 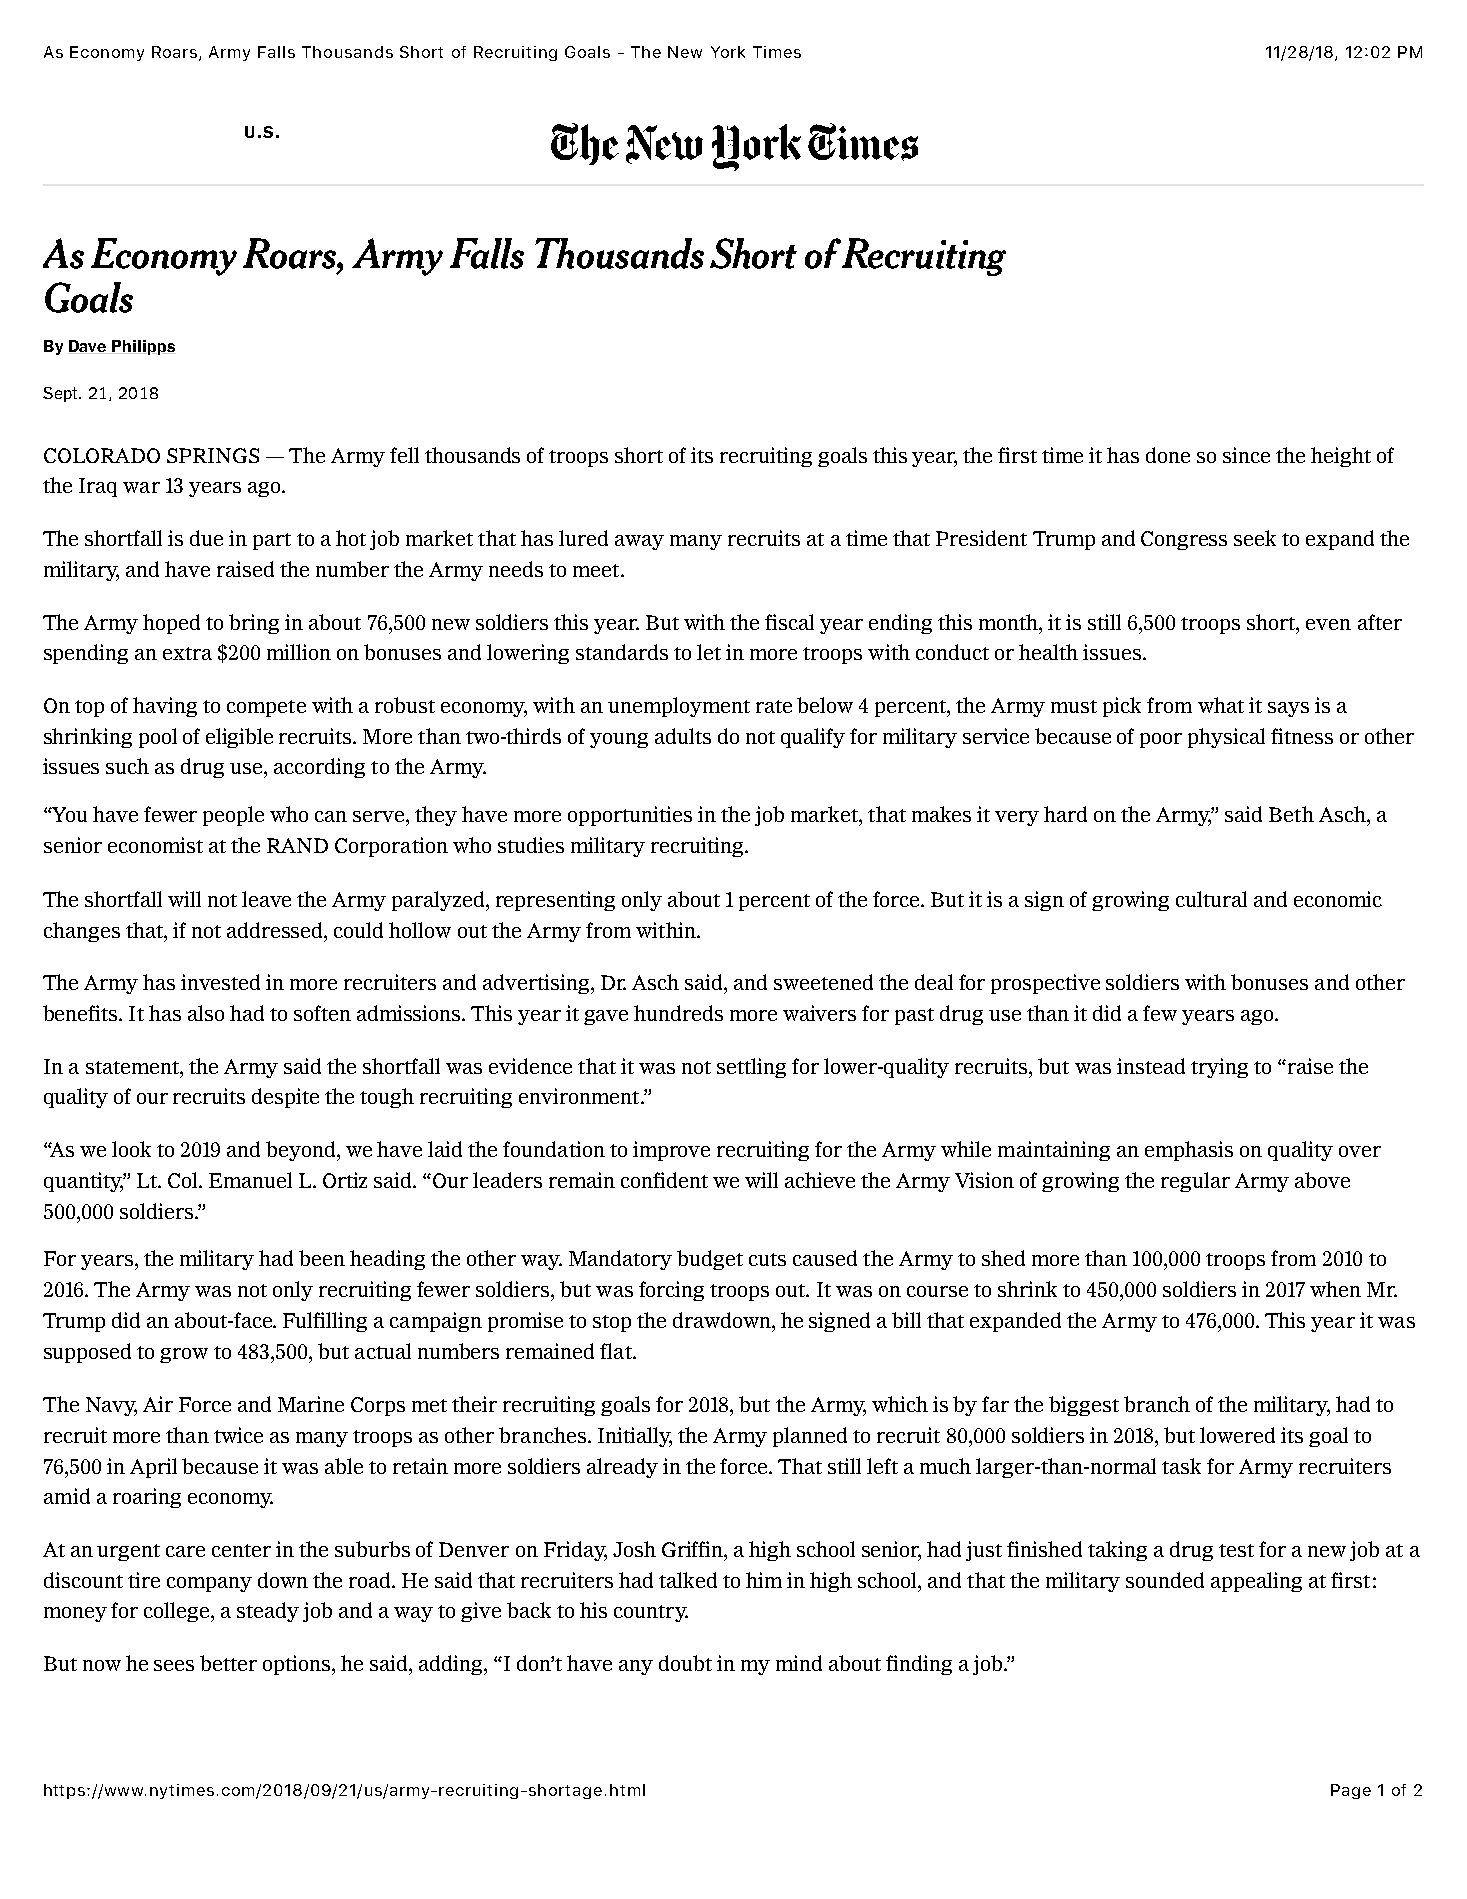 What do you see at coordinates (685, 1663) in the screenshot?
I see `doubt` at bounding box center [685, 1663].
